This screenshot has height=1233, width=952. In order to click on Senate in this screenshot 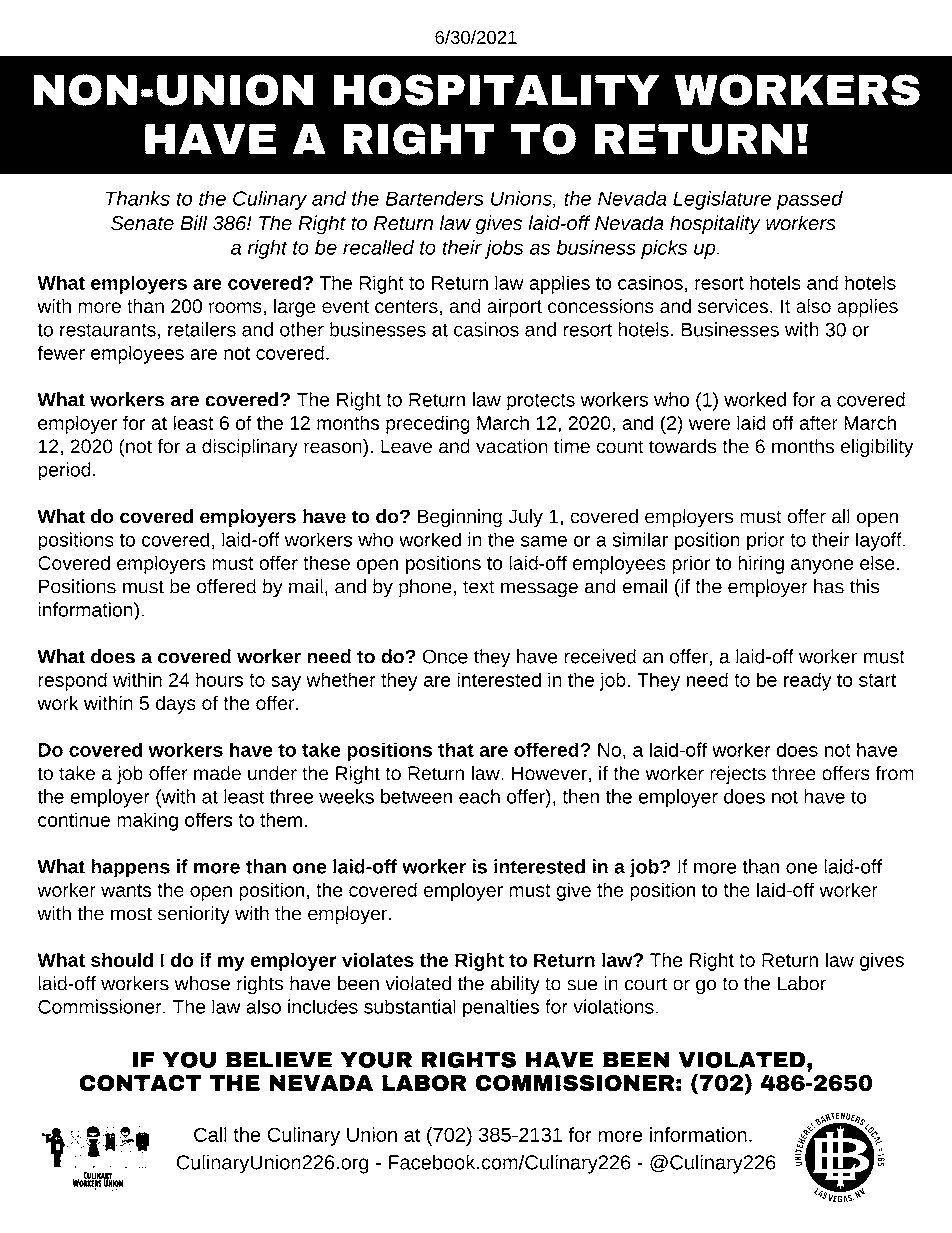, I will do `click(142, 223)`.
